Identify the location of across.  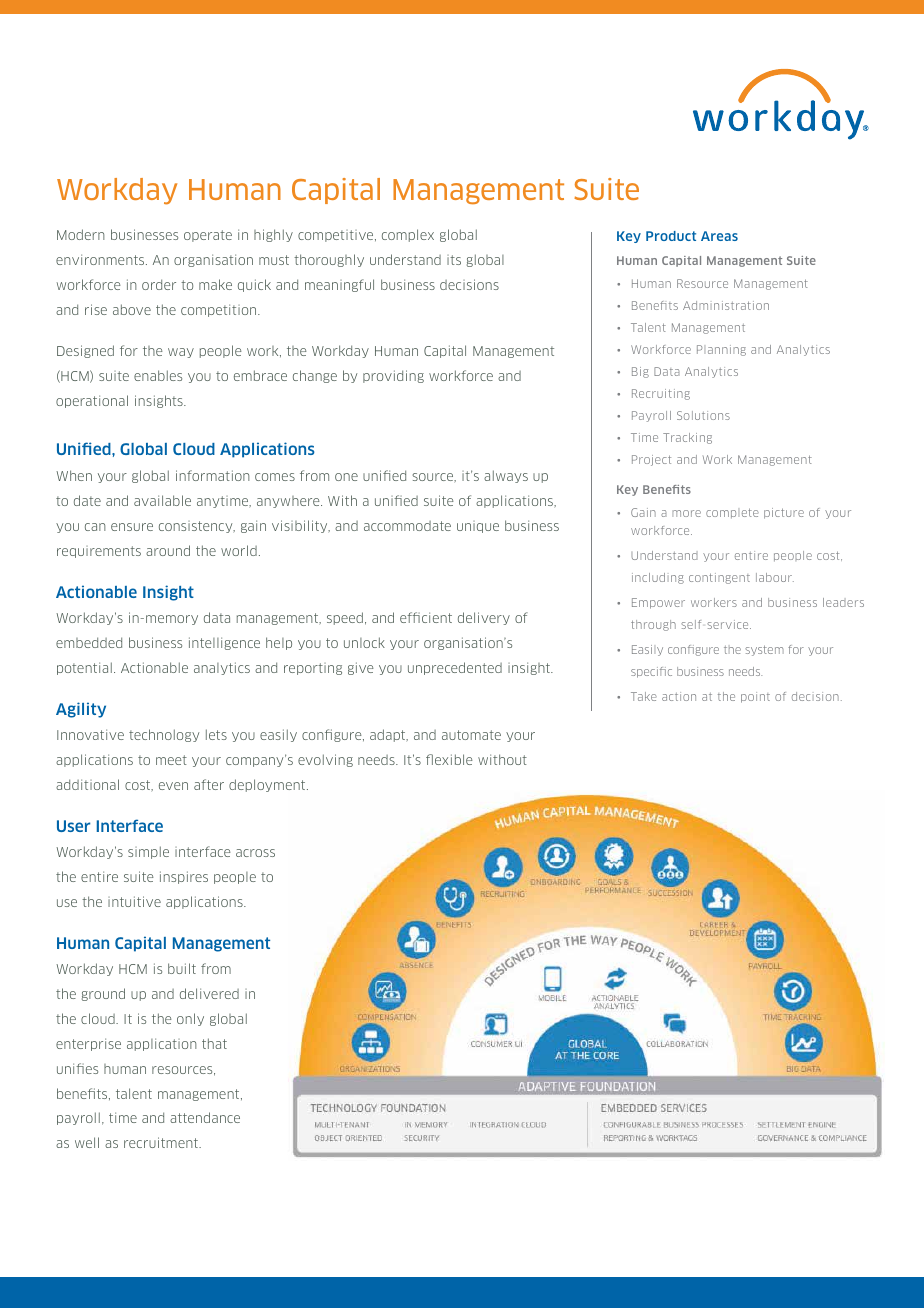
(255, 853).
